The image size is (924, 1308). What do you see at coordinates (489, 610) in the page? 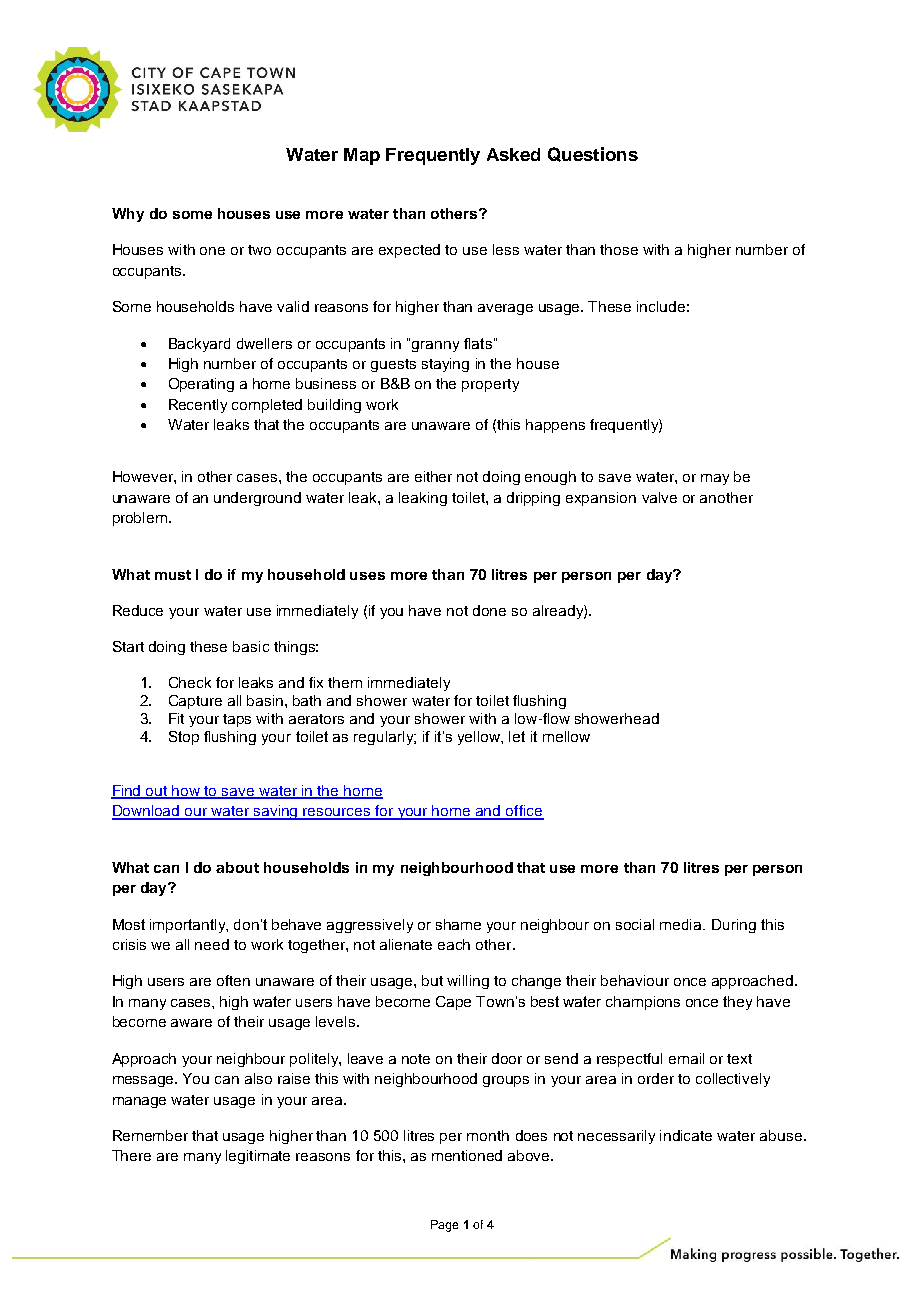
I see `done` at bounding box center [489, 610].
